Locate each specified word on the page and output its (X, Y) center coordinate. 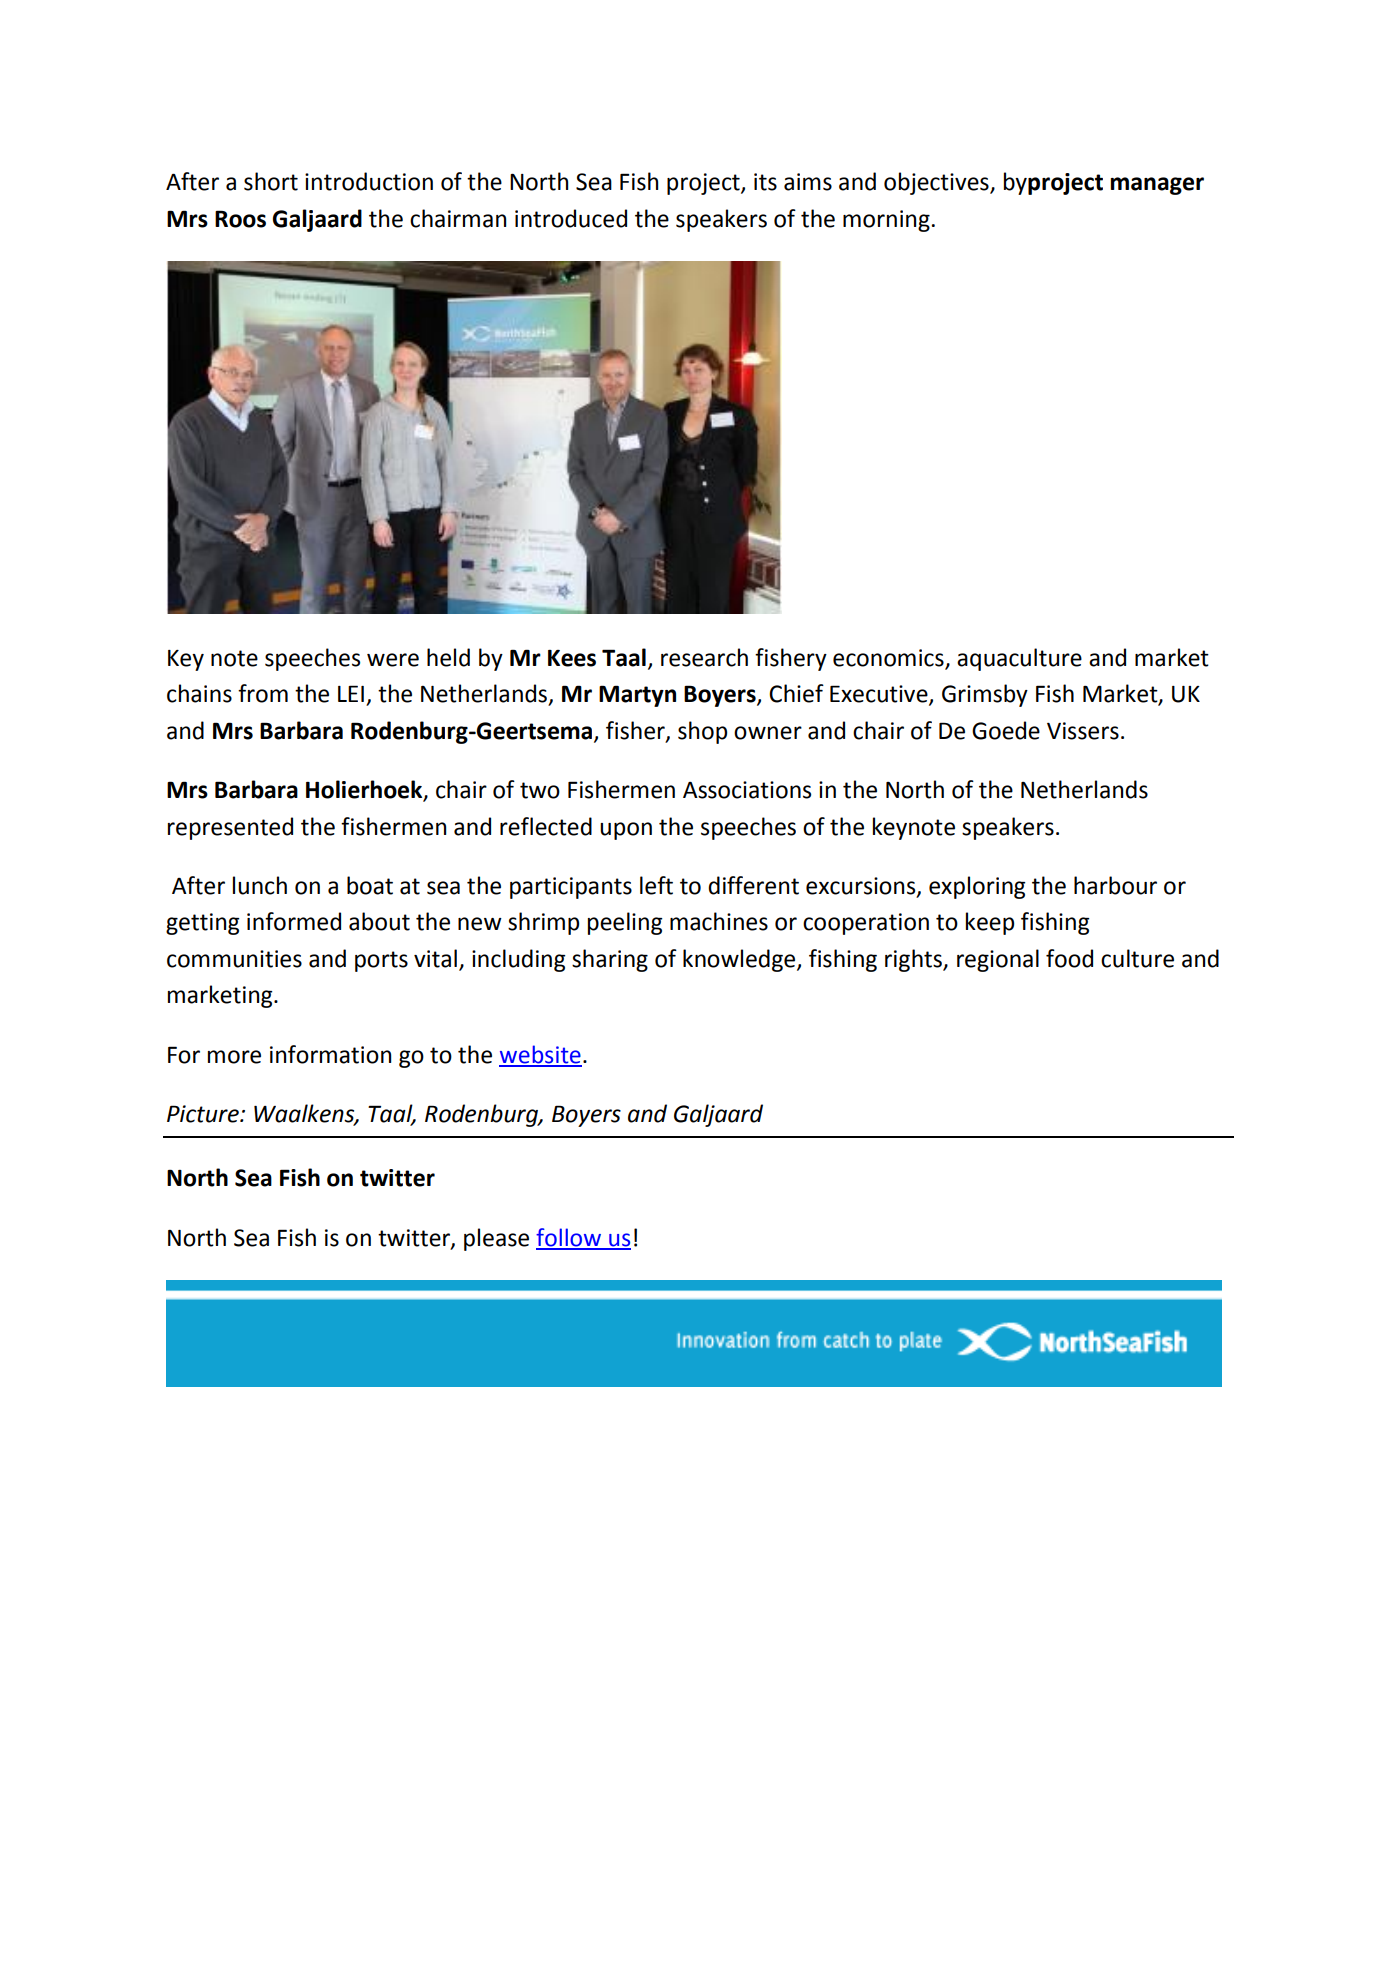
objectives (937, 183)
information (330, 1054)
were (393, 660)
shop (702, 732)
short (271, 181)
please (496, 1239)
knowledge (740, 960)
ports (381, 961)
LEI (351, 693)
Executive (880, 695)
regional (998, 960)
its (765, 182)
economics (889, 659)
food (1069, 958)
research (704, 657)
